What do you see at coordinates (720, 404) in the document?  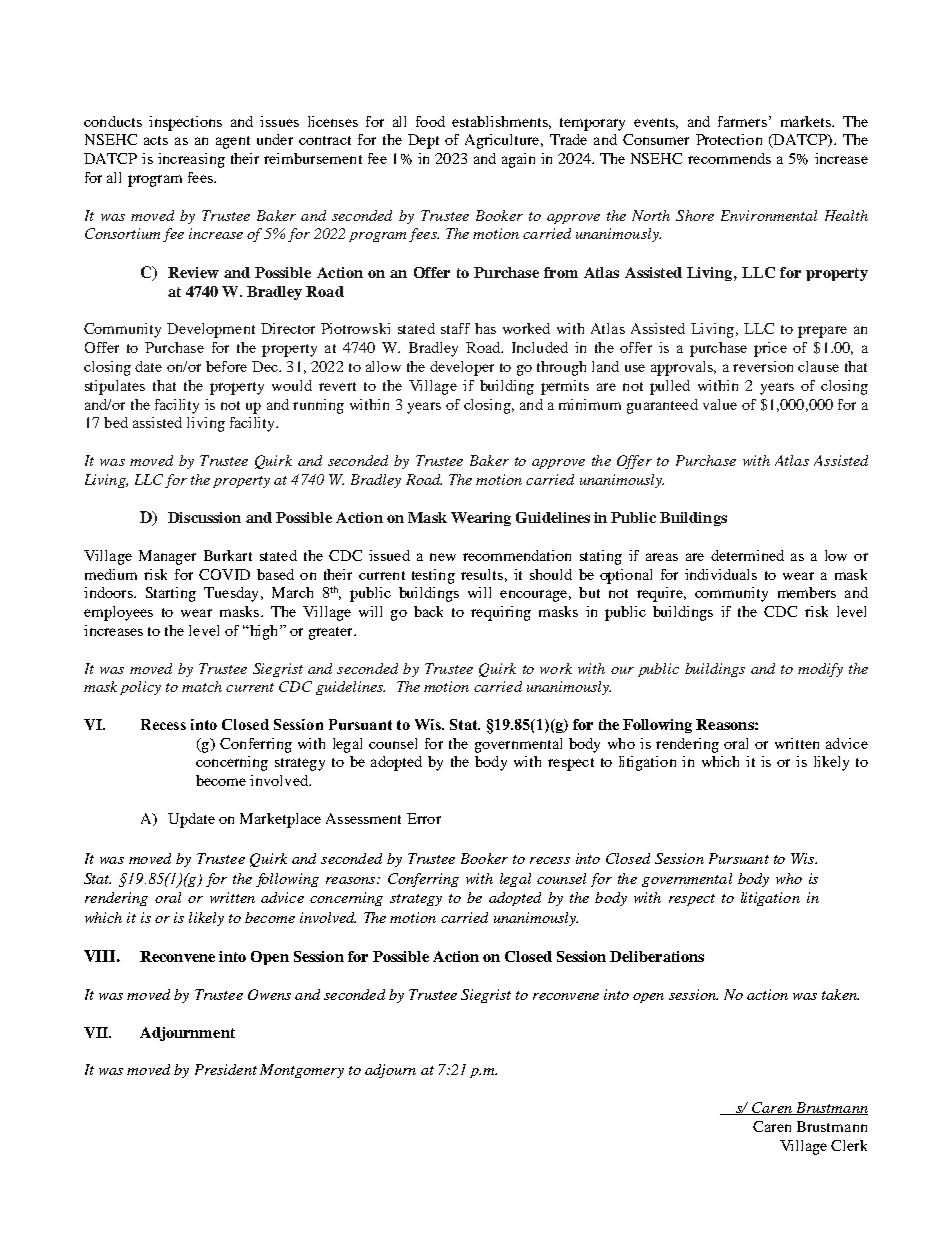 I see `value` at bounding box center [720, 404].
